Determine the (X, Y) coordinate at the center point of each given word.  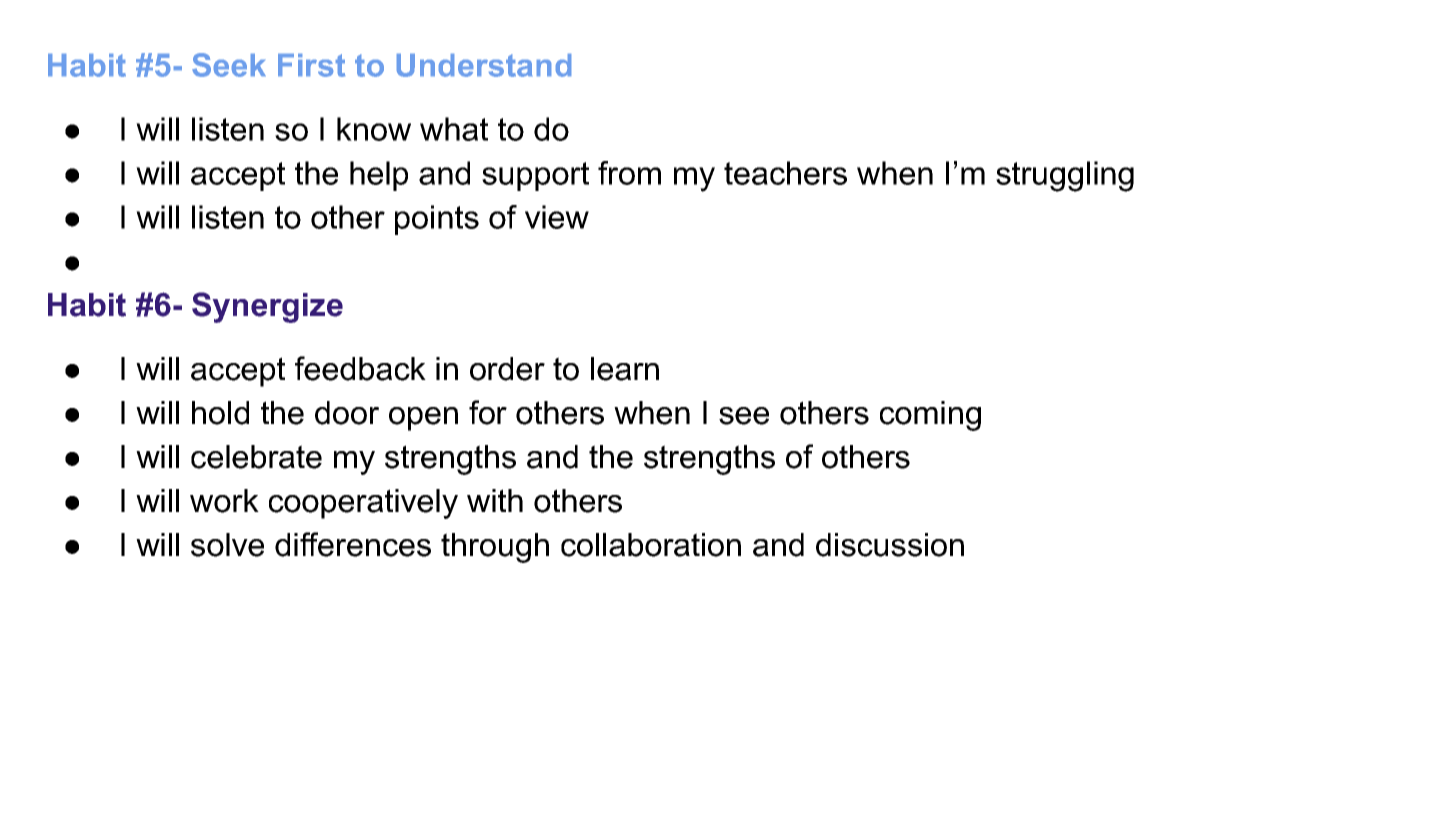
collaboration (651, 545)
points (437, 220)
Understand (484, 65)
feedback (360, 368)
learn (625, 369)
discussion (890, 545)
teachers (785, 173)
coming (930, 416)
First (311, 65)
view (557, 217)
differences (353, 544)
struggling (1065, 176)
